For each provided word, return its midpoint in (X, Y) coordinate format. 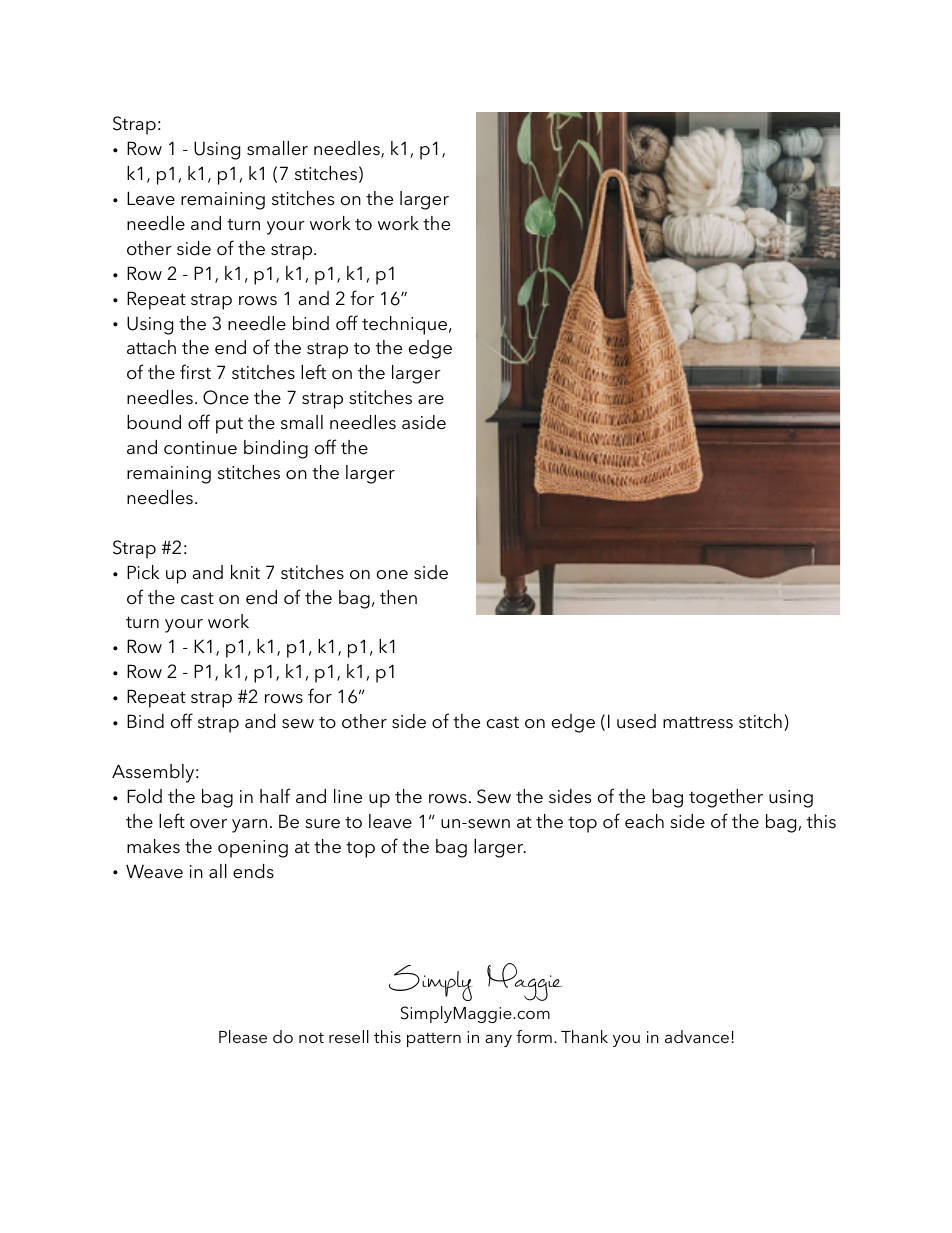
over (208, 824)
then (398, 597)
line (348, 796)
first (195, 372)
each (644, 821)
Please (243, 1036)
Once (226, 397)
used (636, 721)
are (431, 400)
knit (245, 572)
